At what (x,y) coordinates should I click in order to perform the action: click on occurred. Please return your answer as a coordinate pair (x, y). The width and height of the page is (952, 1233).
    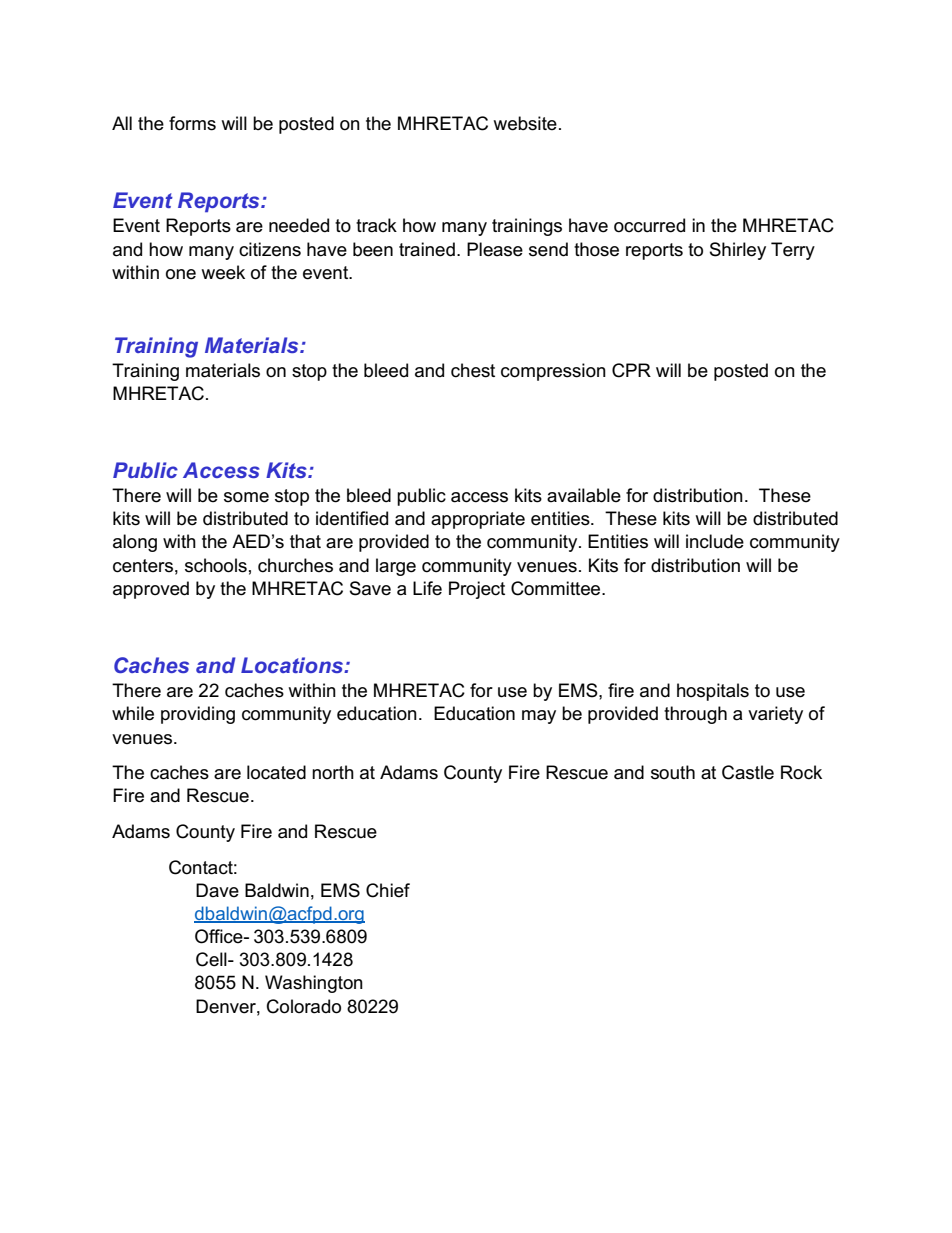
    Looking at the image, I should click on (649, 225).
